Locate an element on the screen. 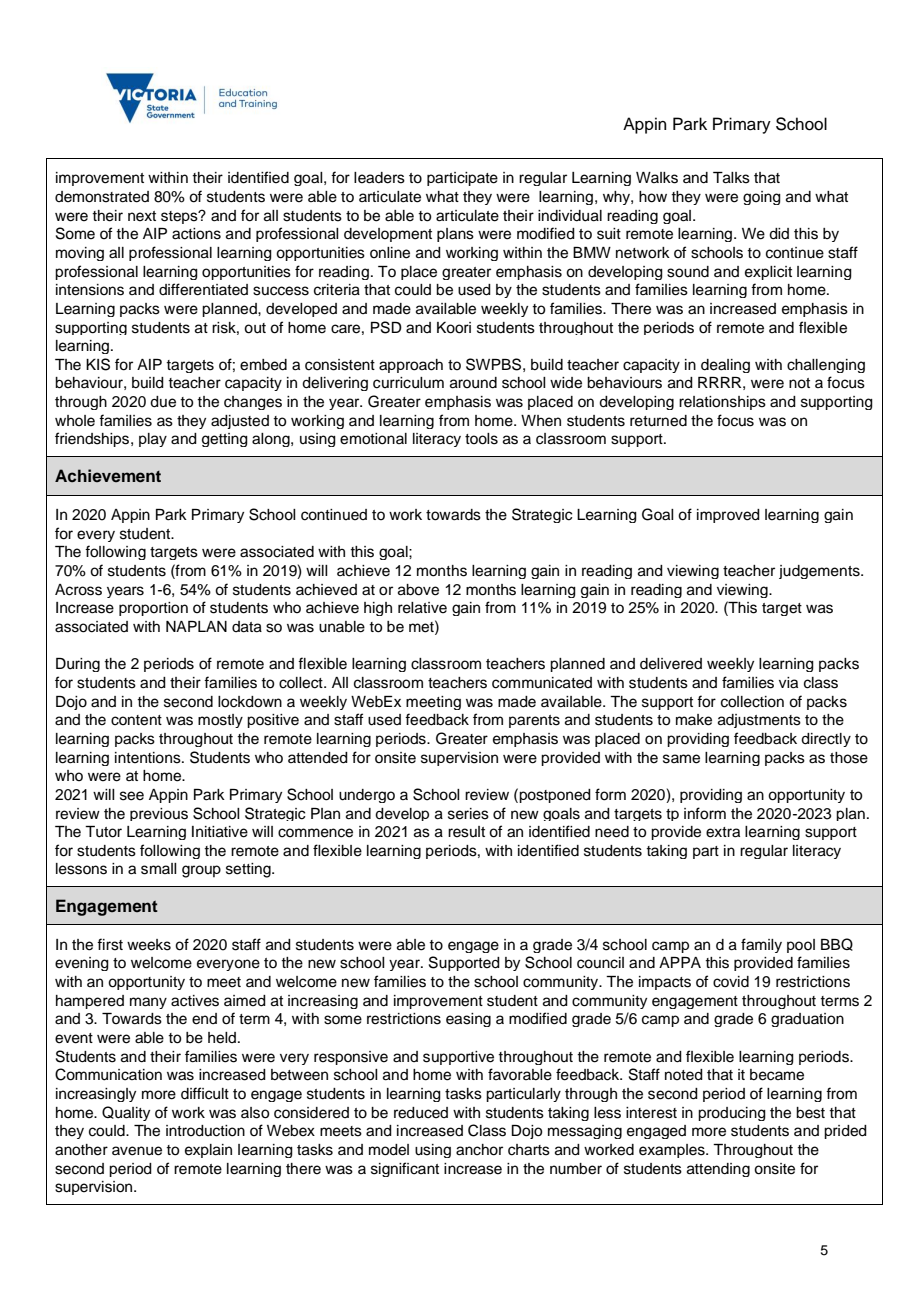 The image size is (924, 1308). leaders is located at coordinates (379, 178).
